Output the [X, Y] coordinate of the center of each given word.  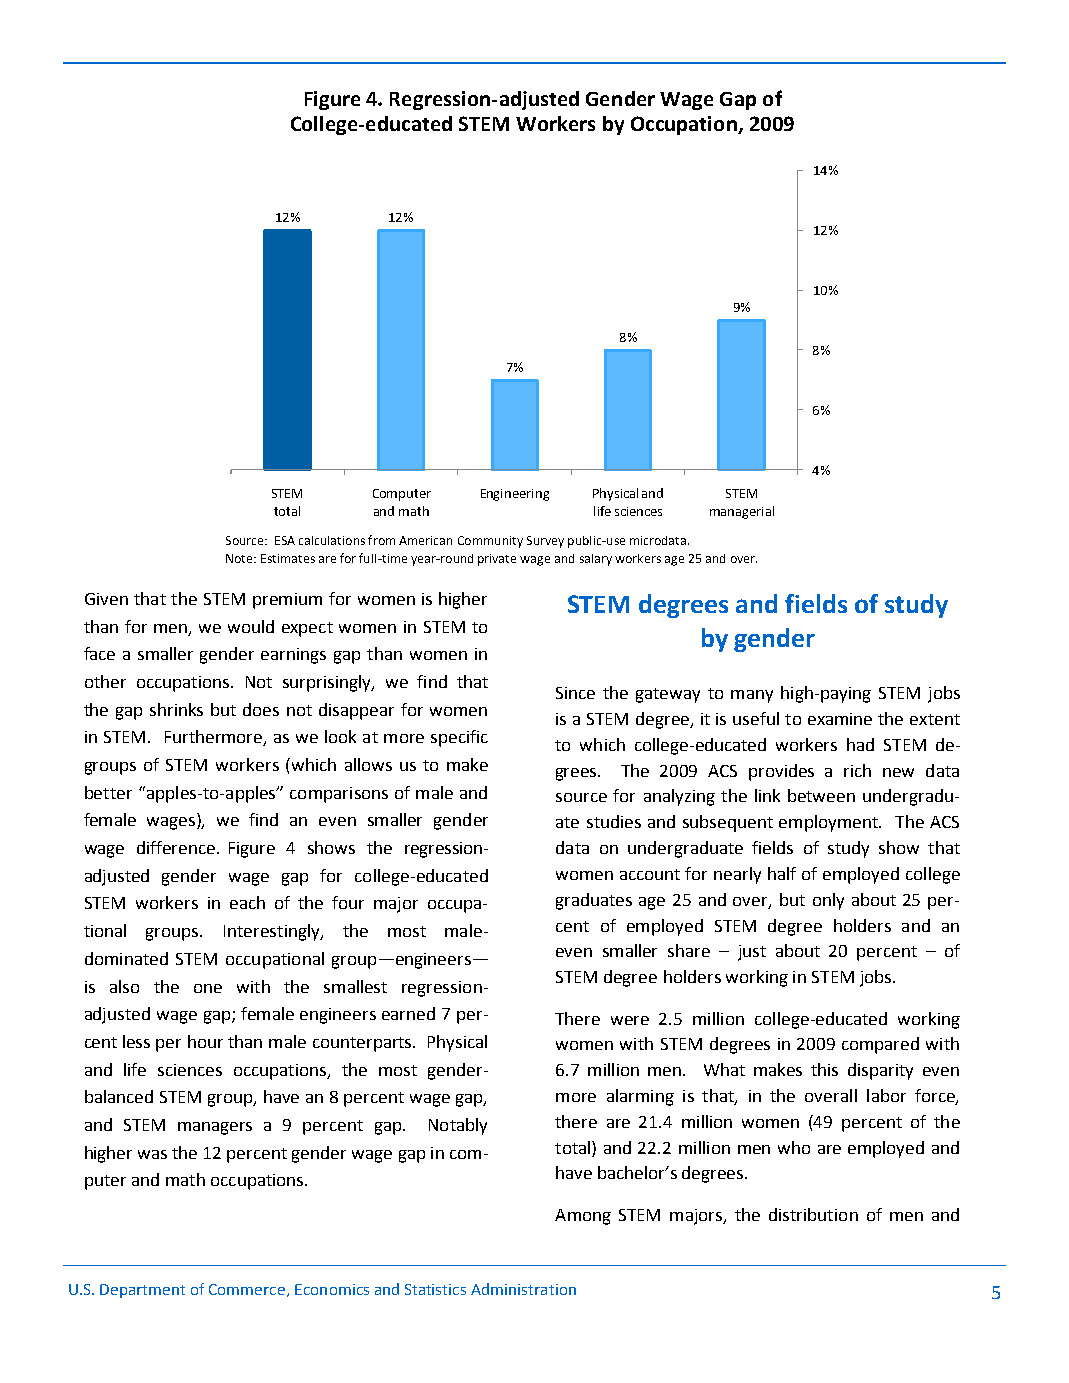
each [247, 902]
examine [840, 719]
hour [205, 1041]
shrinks [176, 709]
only [828, 901]
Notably [458, 1126]
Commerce [248, 1290]
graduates [594, 901]
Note [240, 558]
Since [575, 693]
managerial [742, 512]
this [824, 1069]
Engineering [515, 495]
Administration [523, 1289]
